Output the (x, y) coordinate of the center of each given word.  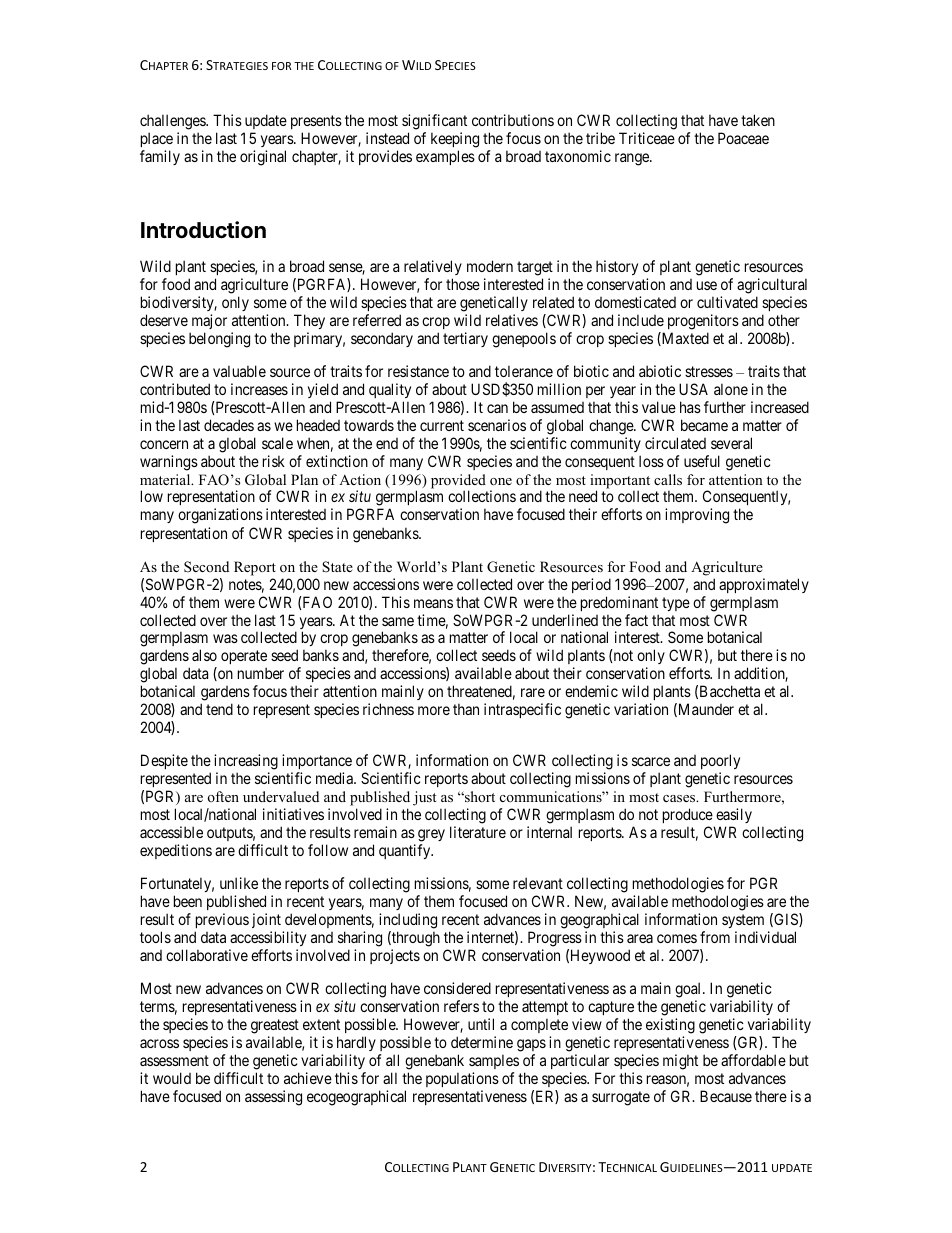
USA (693, 389)
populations (462, 1079)
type (676, 604)
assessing (273, 1098)
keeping (455, 140)
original (263, 158)
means (433, 603)
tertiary (465, 339)
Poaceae (743, 138)
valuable (239, 371)
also (204, 655)
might (680, 1062)
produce (688, 815)
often (223, 796)
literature (478, 832)
